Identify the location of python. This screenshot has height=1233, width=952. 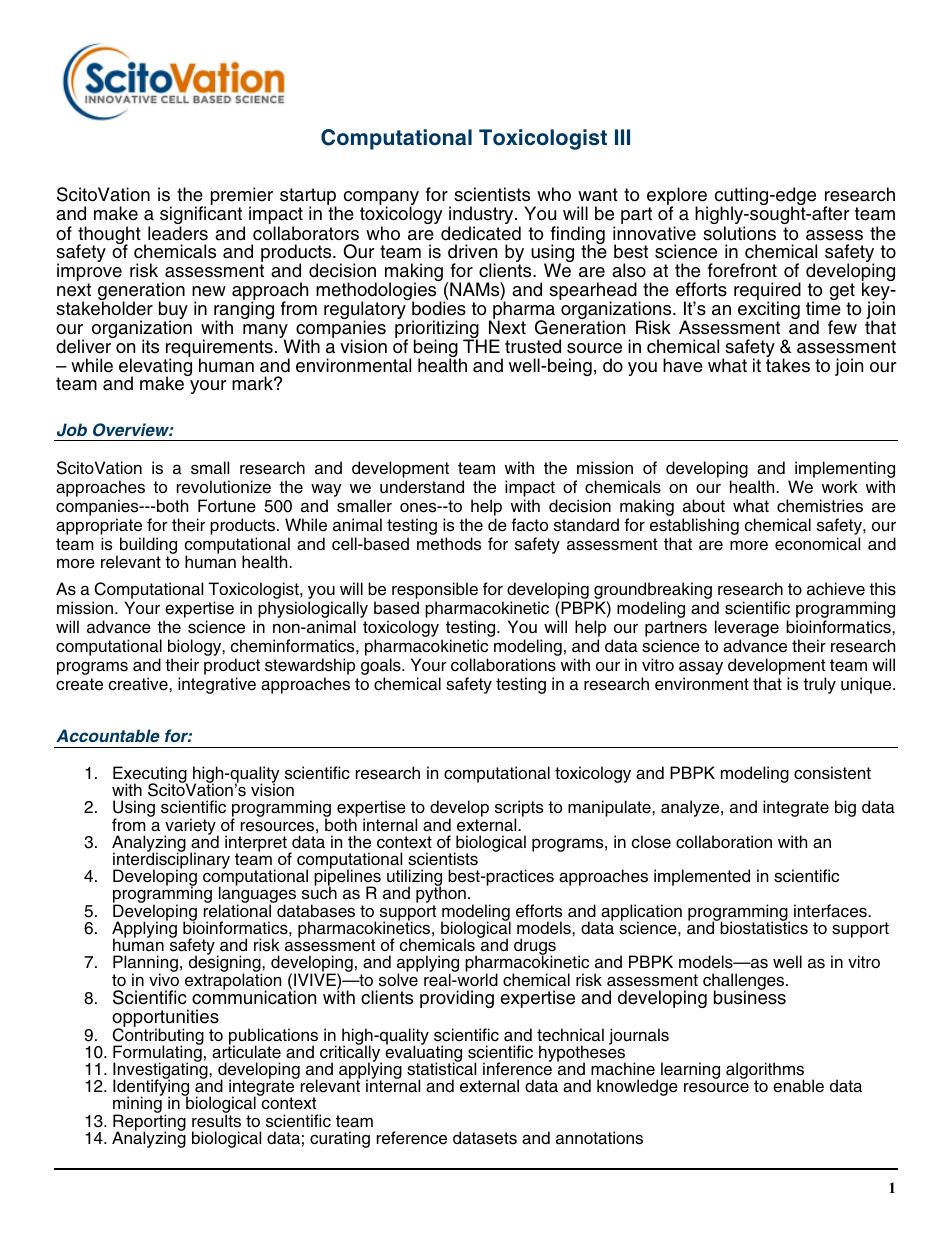
(441, 895).
